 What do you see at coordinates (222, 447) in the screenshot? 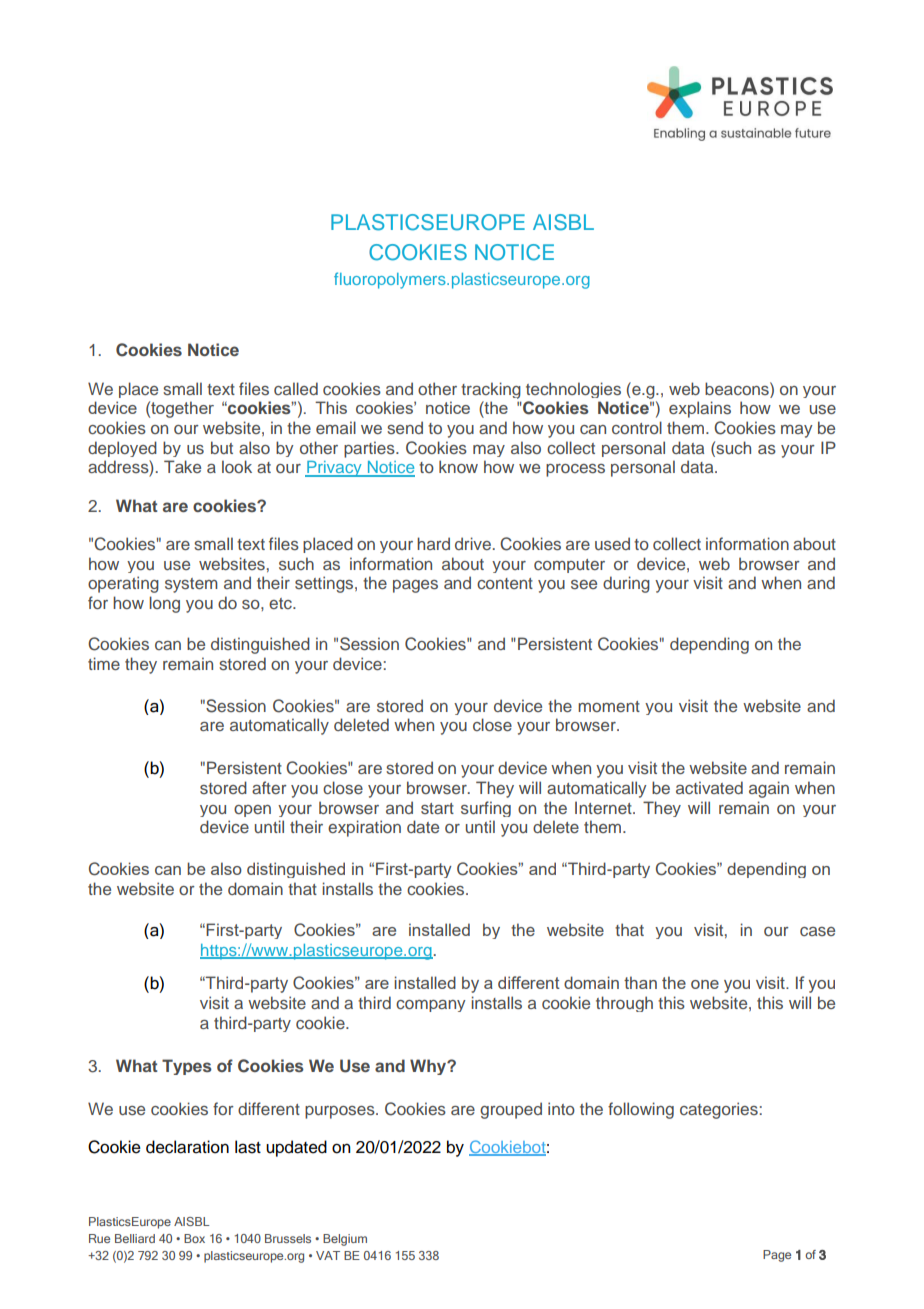
I see `but` at bounding box center [222, 447].
